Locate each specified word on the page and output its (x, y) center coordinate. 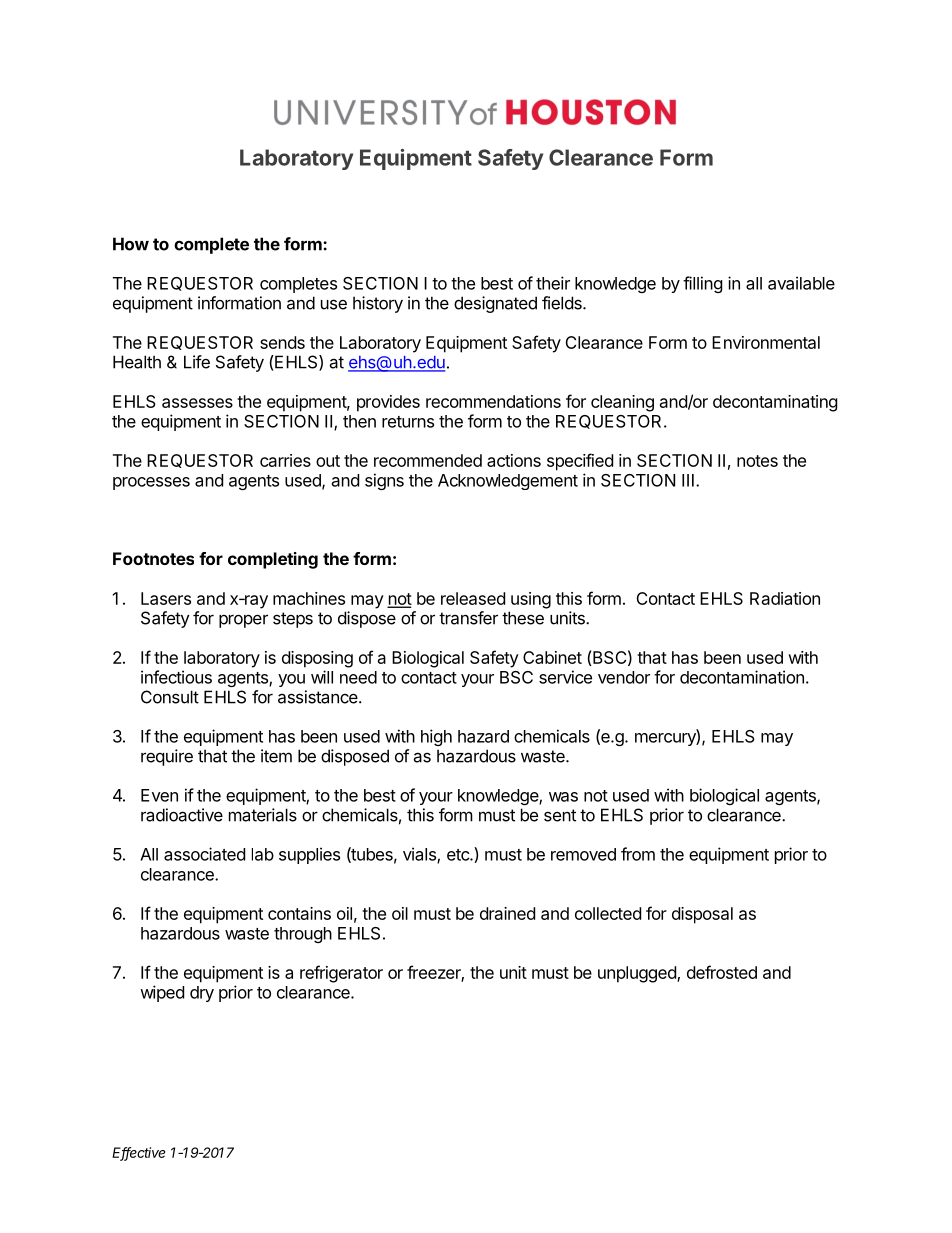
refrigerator (341, 974)
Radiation (785, 598)
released (473, 598)
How (131, 244)
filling (703, 284)
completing (273, 560)
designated (495, 304)
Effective (138, 1153)
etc (459, 855)
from (638, 854)
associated (204, 854)
